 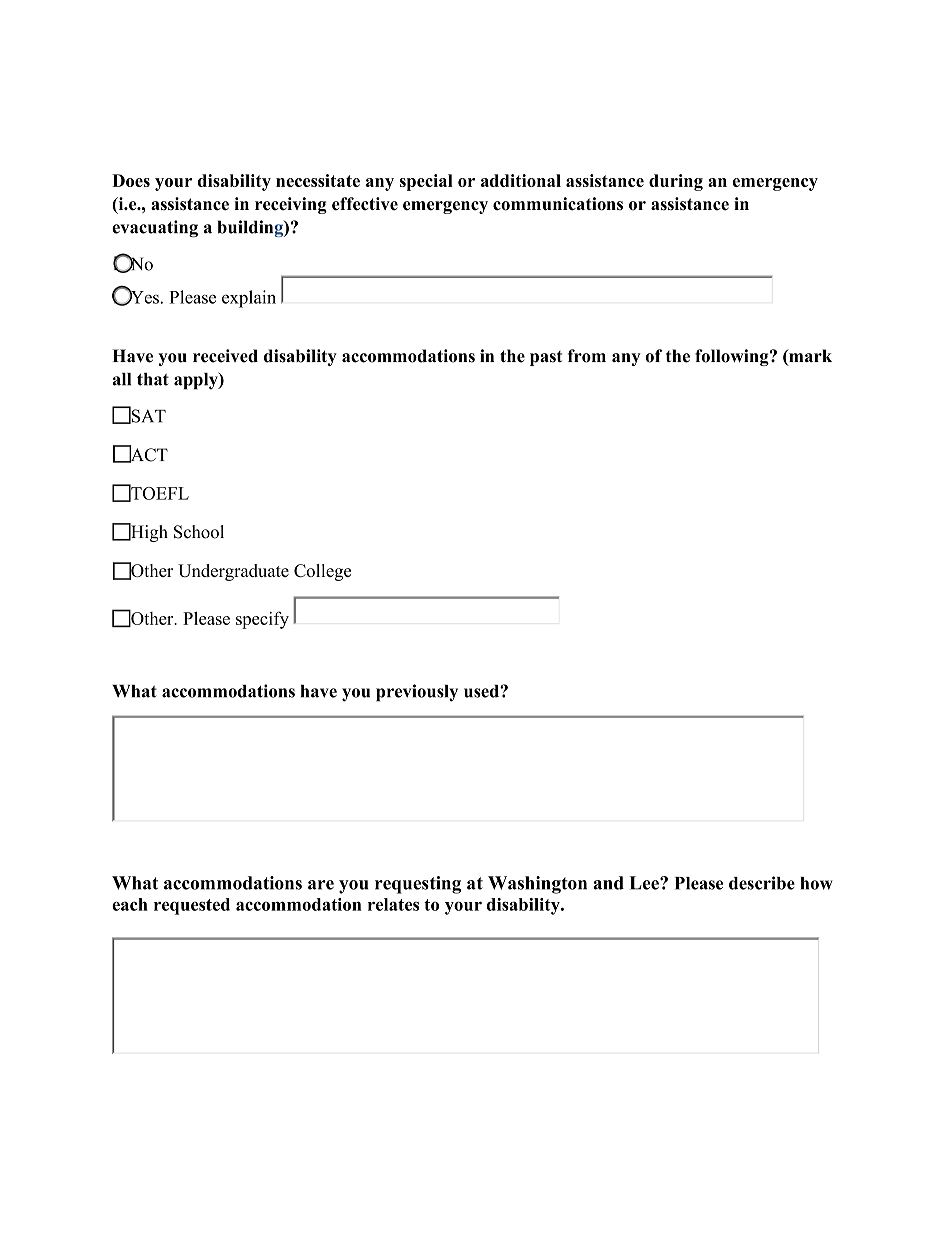 I want to click on requesting, so click(x=418, y=885).
